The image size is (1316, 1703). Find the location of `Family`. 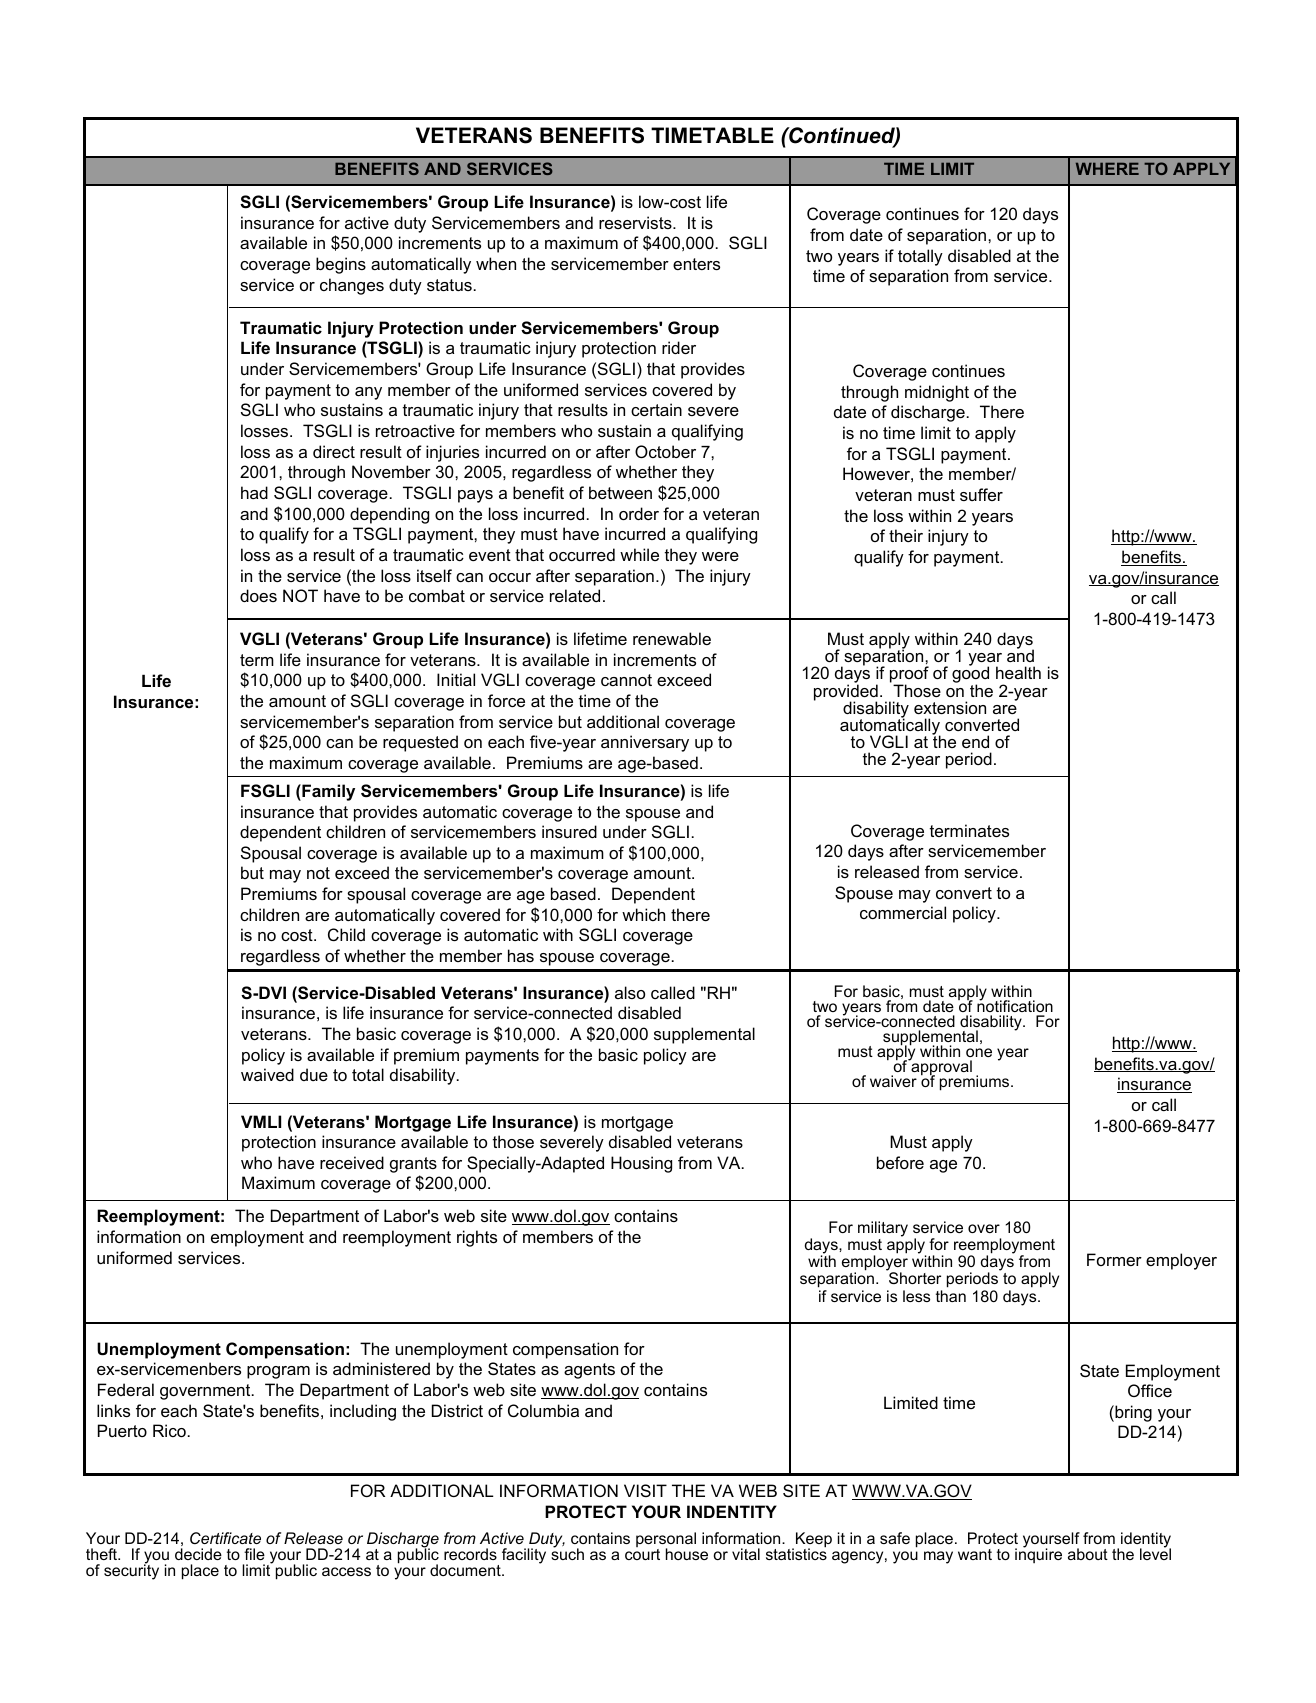

Family is located at coordinates (327, 792).
